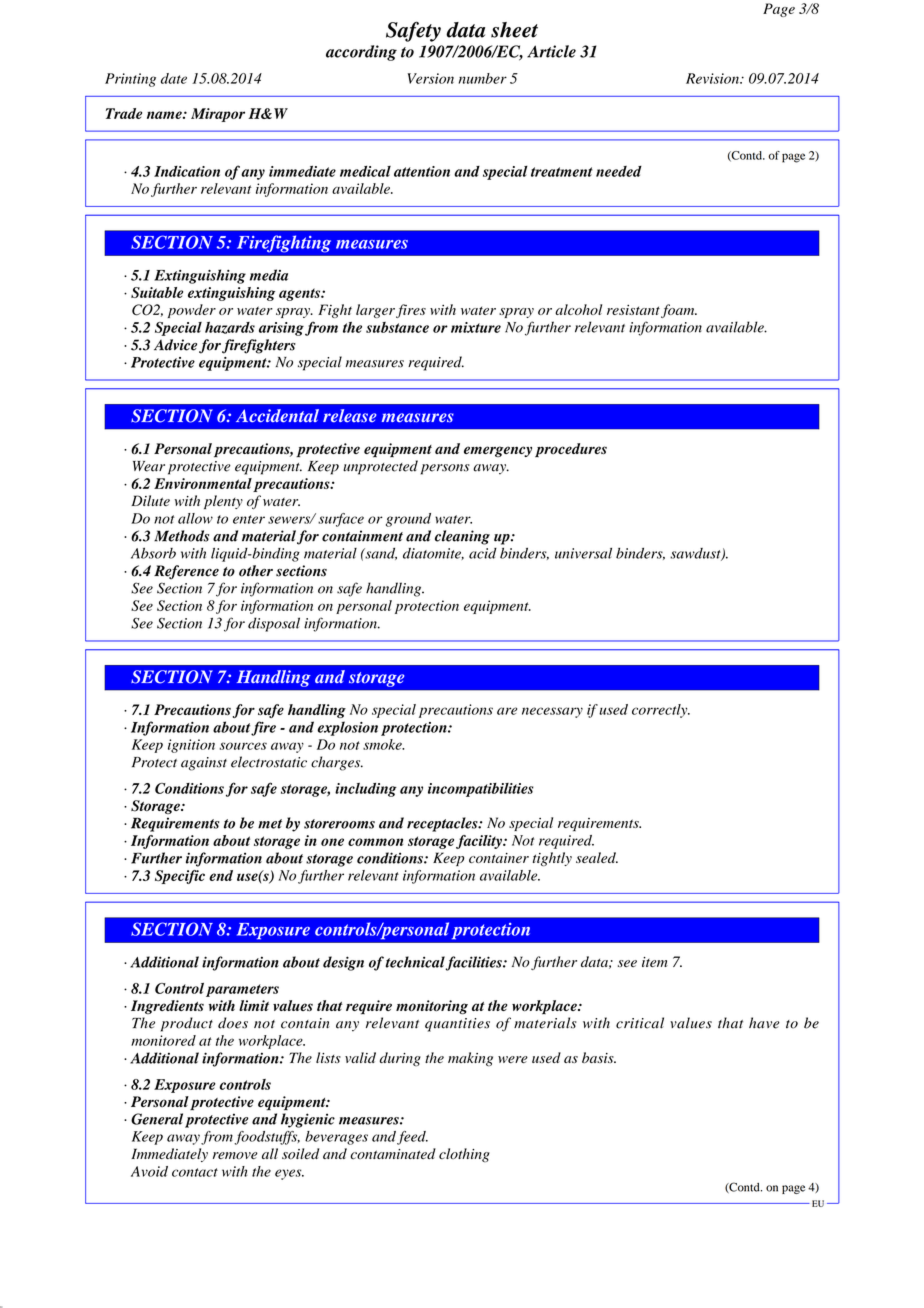 This document has height=1308, width=924. What do you see at coordinates (445, 469) in the document?
I see `persons` at bounding box center [445, 469].
